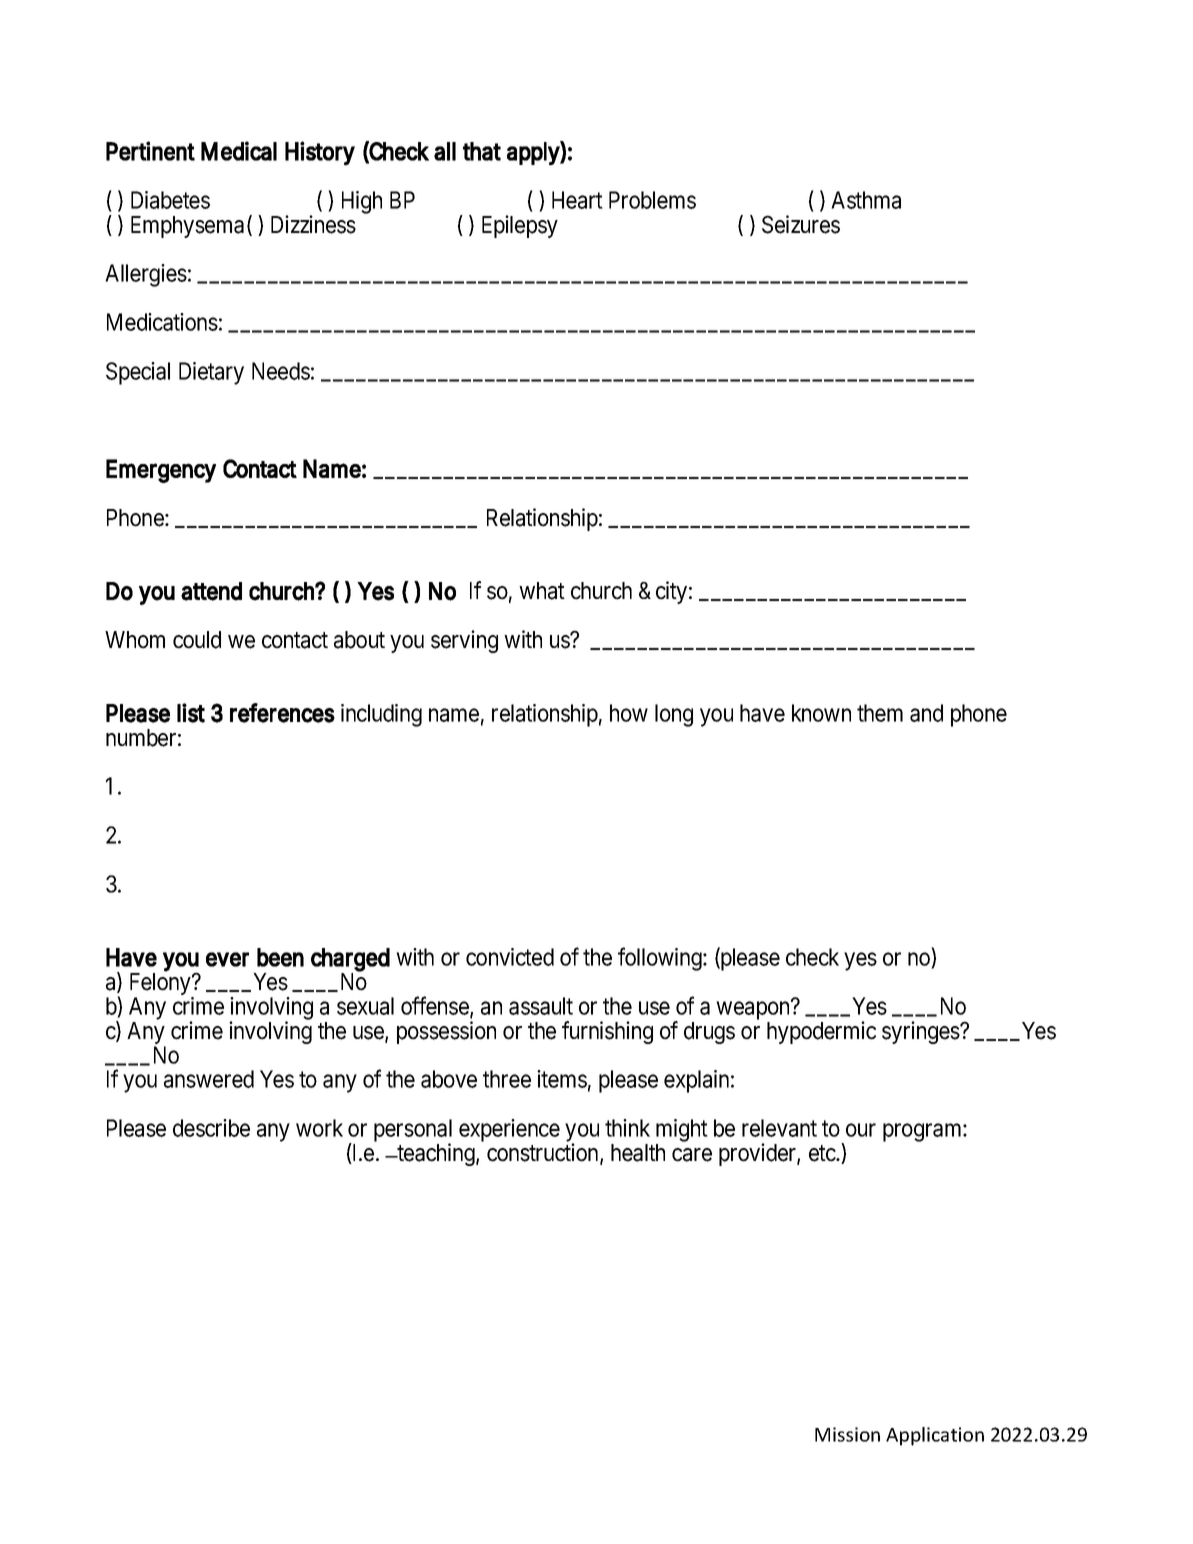  I want to click on hypodermic, so click(821, 1032).
